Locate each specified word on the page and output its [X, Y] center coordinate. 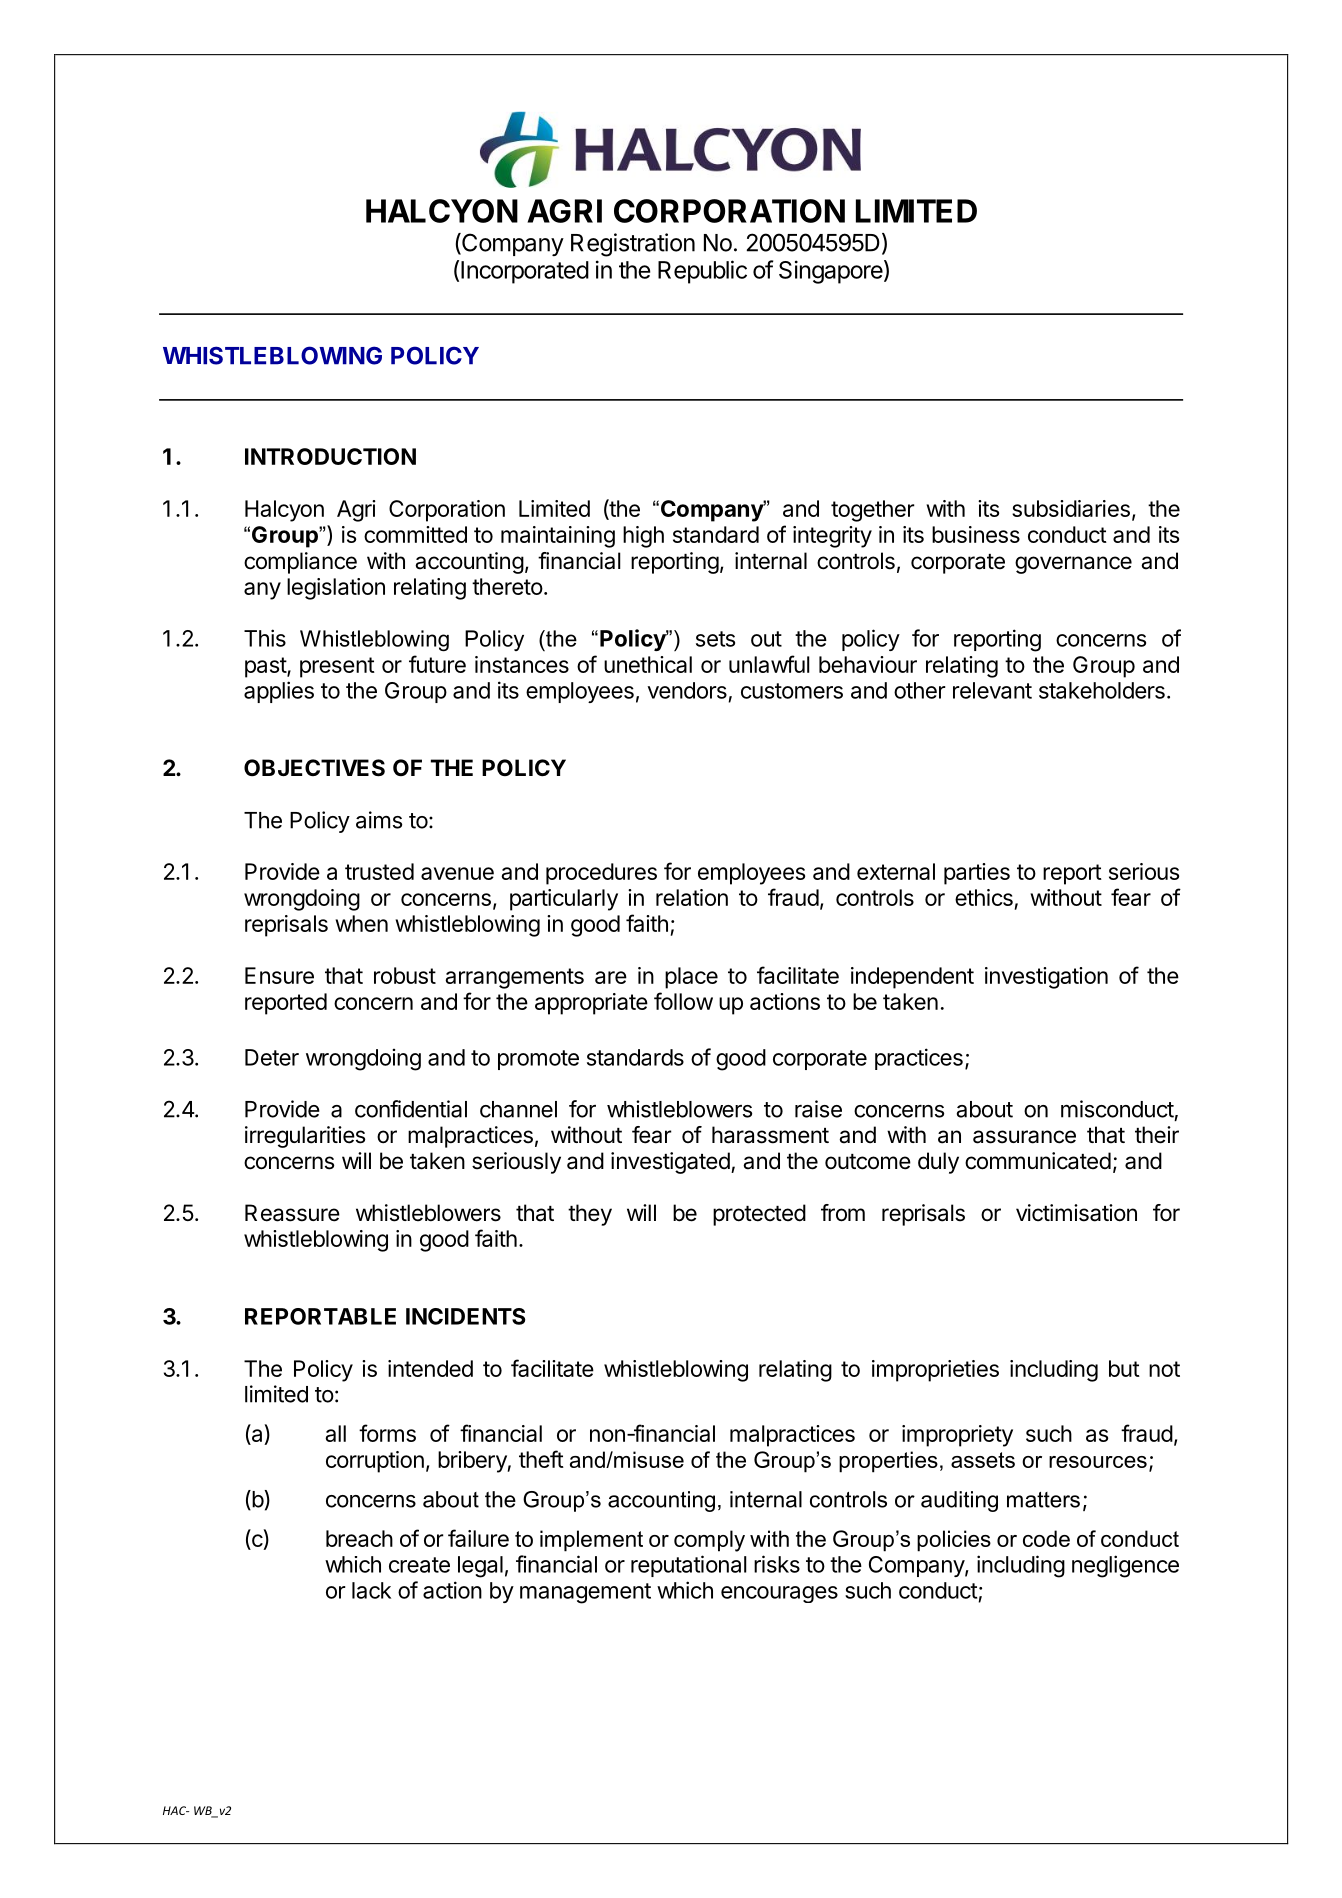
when [361, 923]
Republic [702, 272]
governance [1073, 565]
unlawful [769, 664]
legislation [336, 589]
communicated [1038, 1161]
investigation [1046, 978]
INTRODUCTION [330, 456]
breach [359, 1538]
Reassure [292, 1213]
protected [759, 1215]
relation [692, 897]
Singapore [831, 272]
